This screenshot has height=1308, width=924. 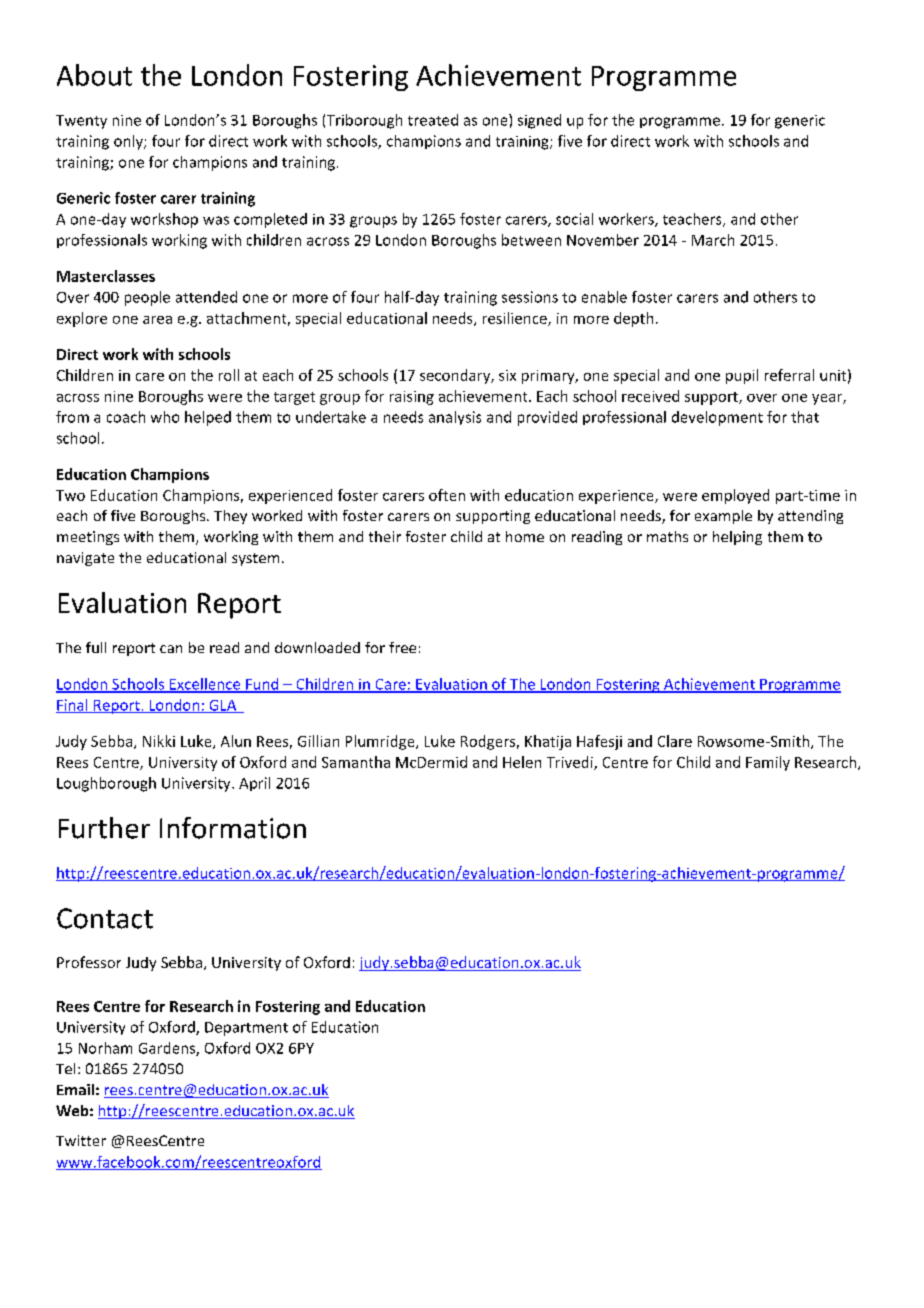 What do you see at coordinates (737, 538) in the screenshot?
I see `helping` at bounding box center [737, 538].
